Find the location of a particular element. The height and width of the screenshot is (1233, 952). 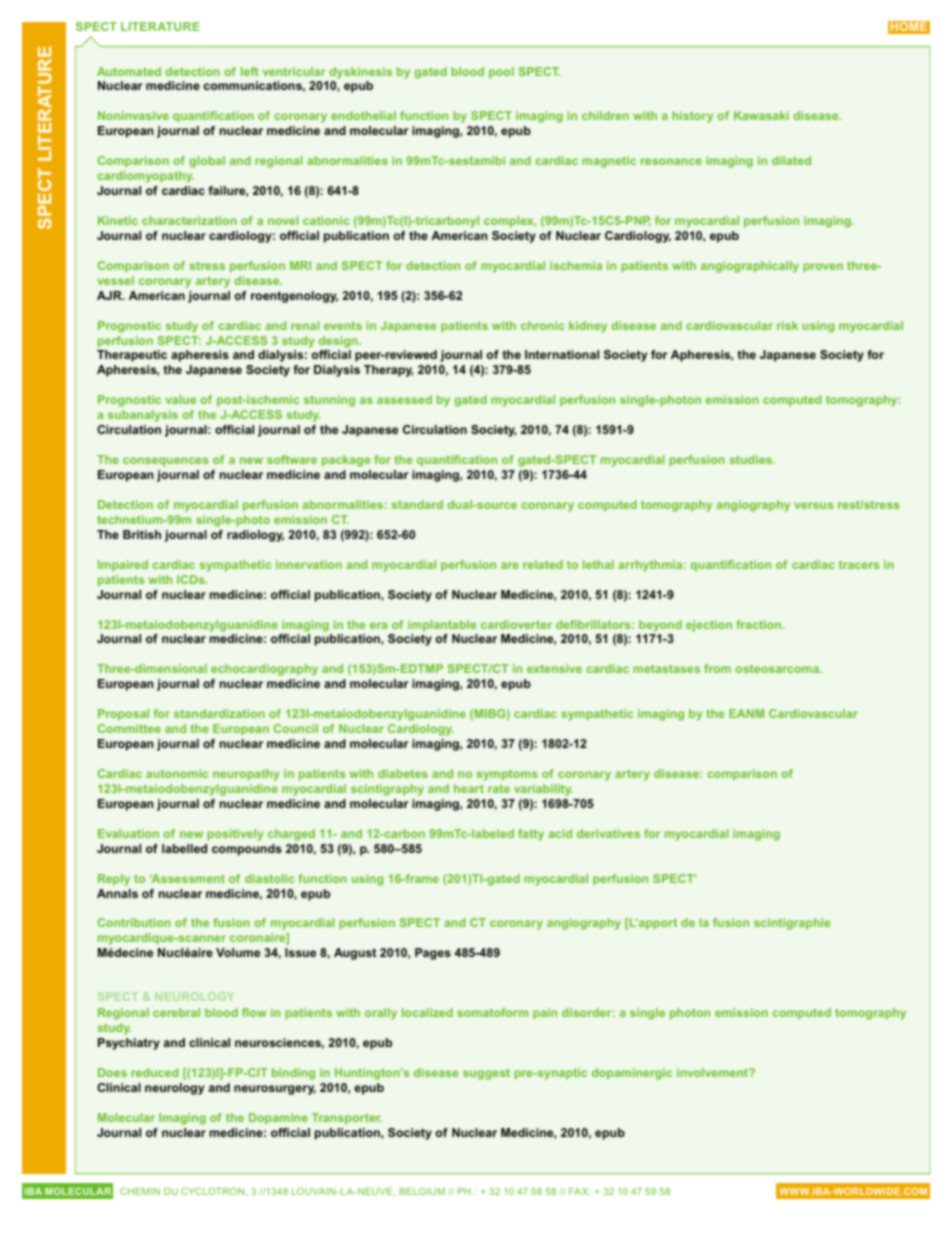

pool is located at coordinates (501, 73).
